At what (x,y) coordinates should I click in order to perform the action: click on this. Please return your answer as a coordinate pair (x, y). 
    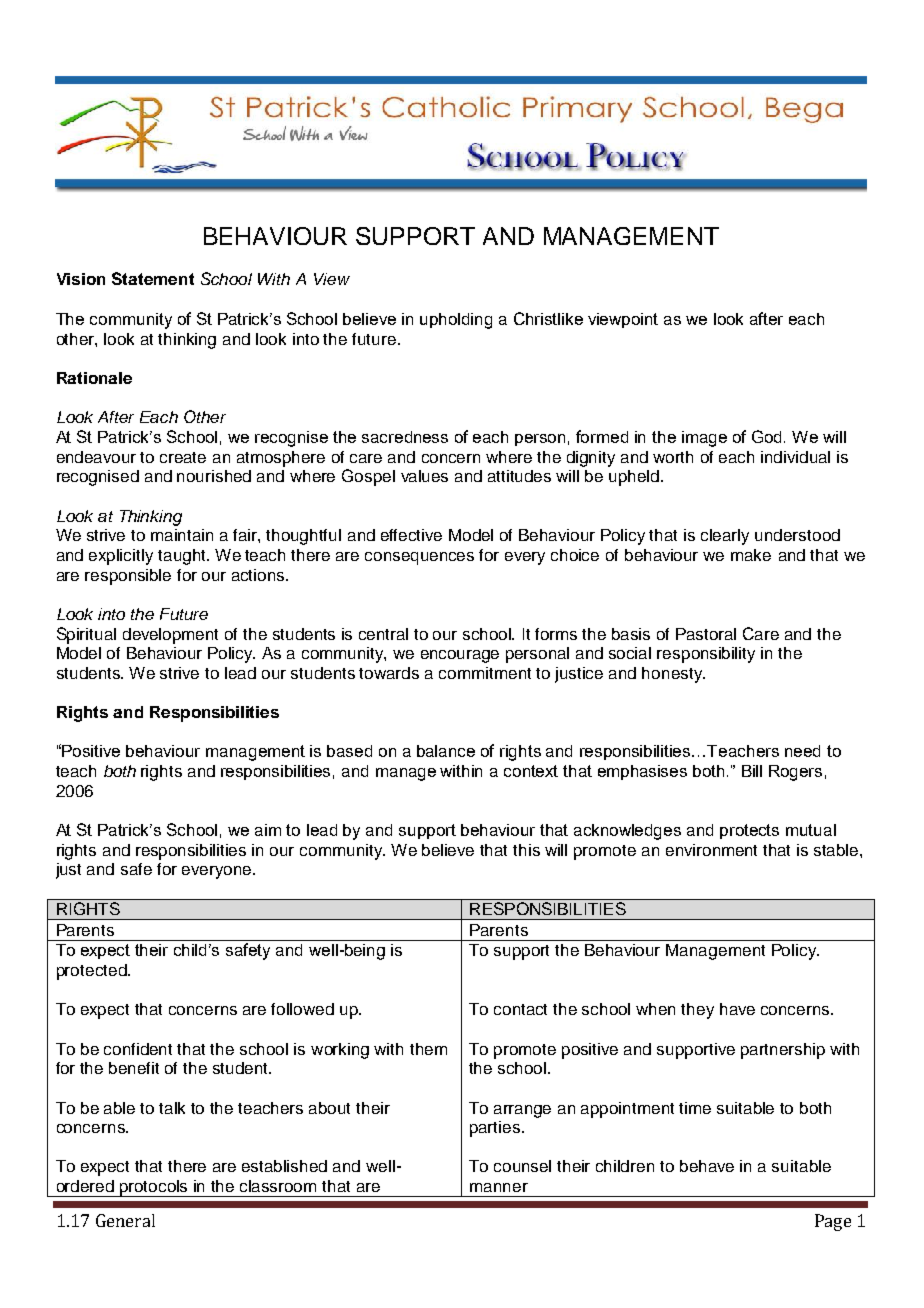
    Looking at the image, I should click on (526, 850).
